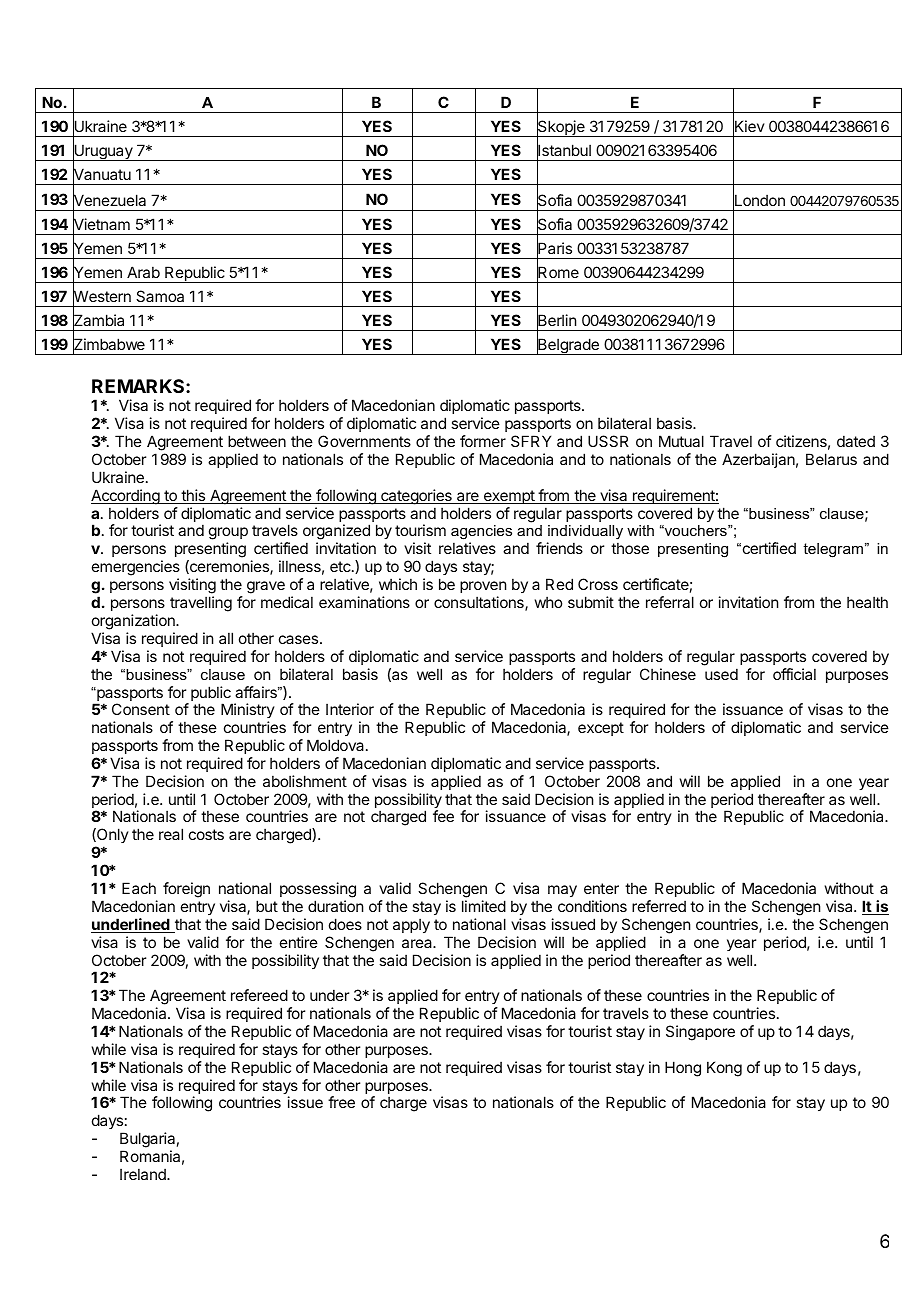 The image size is (924, 1308). Describe the element at coordinates (548, 602) in the image. I see `who` at that location.
